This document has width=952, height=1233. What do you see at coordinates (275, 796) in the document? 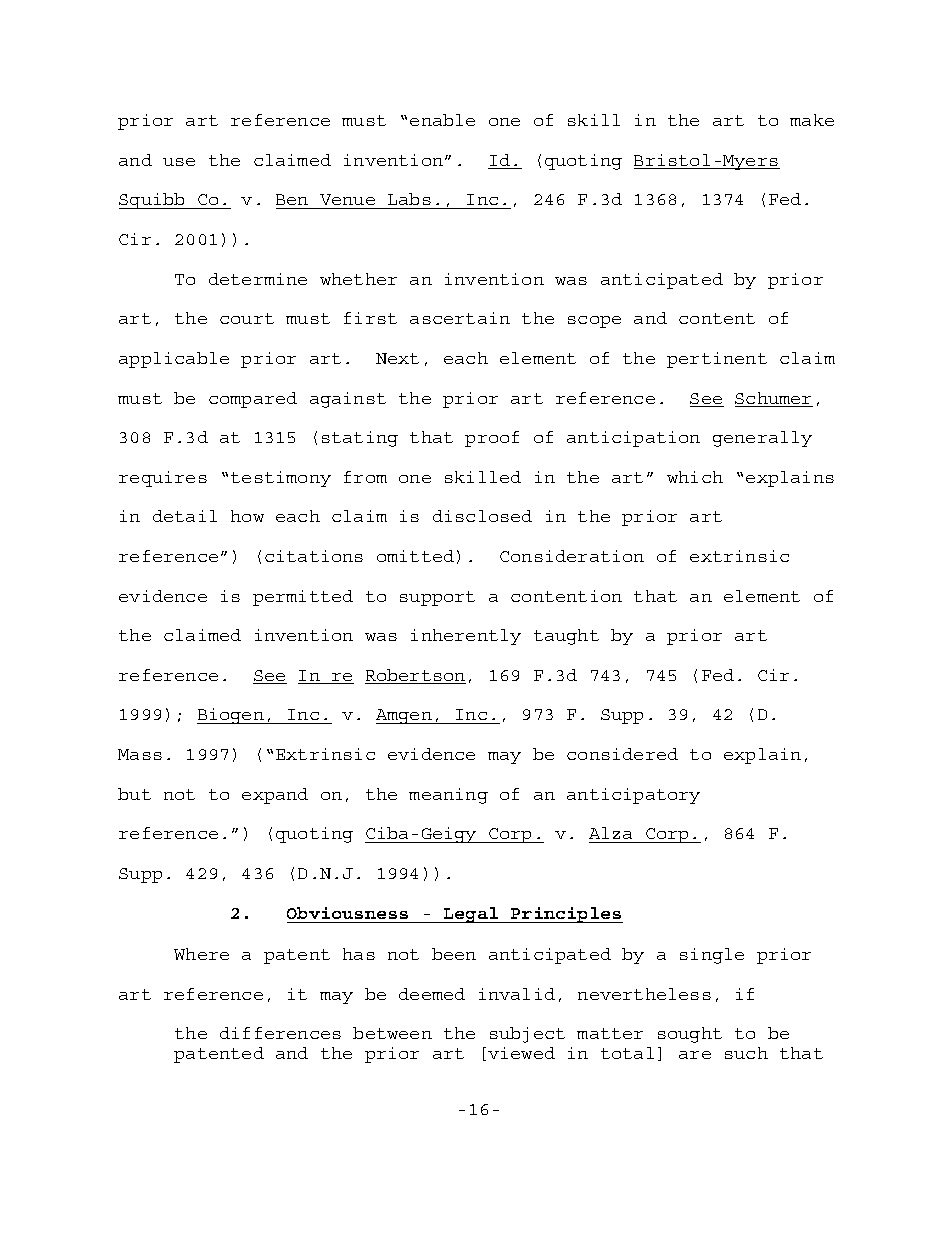
I see `expand` at bounding box center [275, 796].
